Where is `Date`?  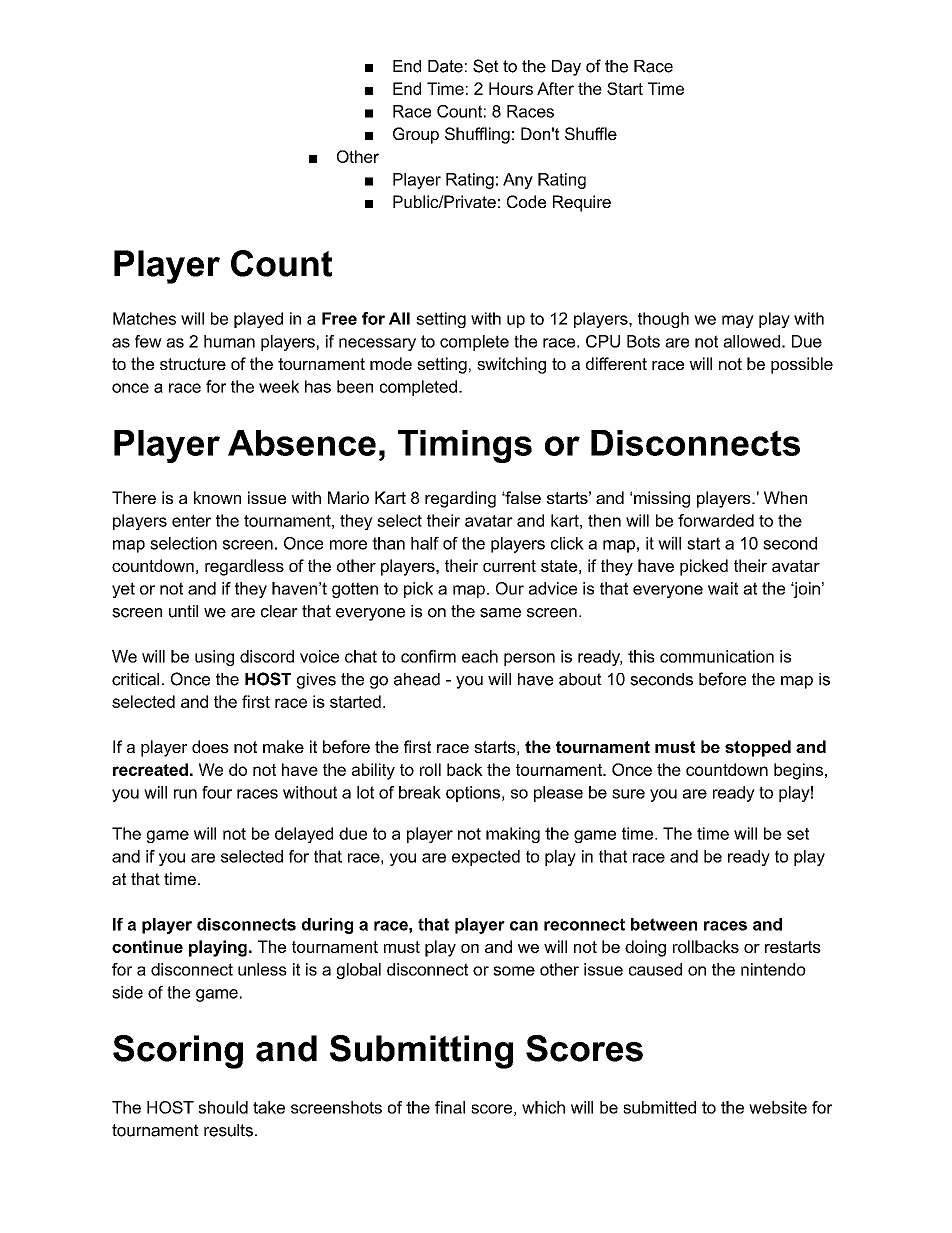
Date is located at coordinates (445, 66).
